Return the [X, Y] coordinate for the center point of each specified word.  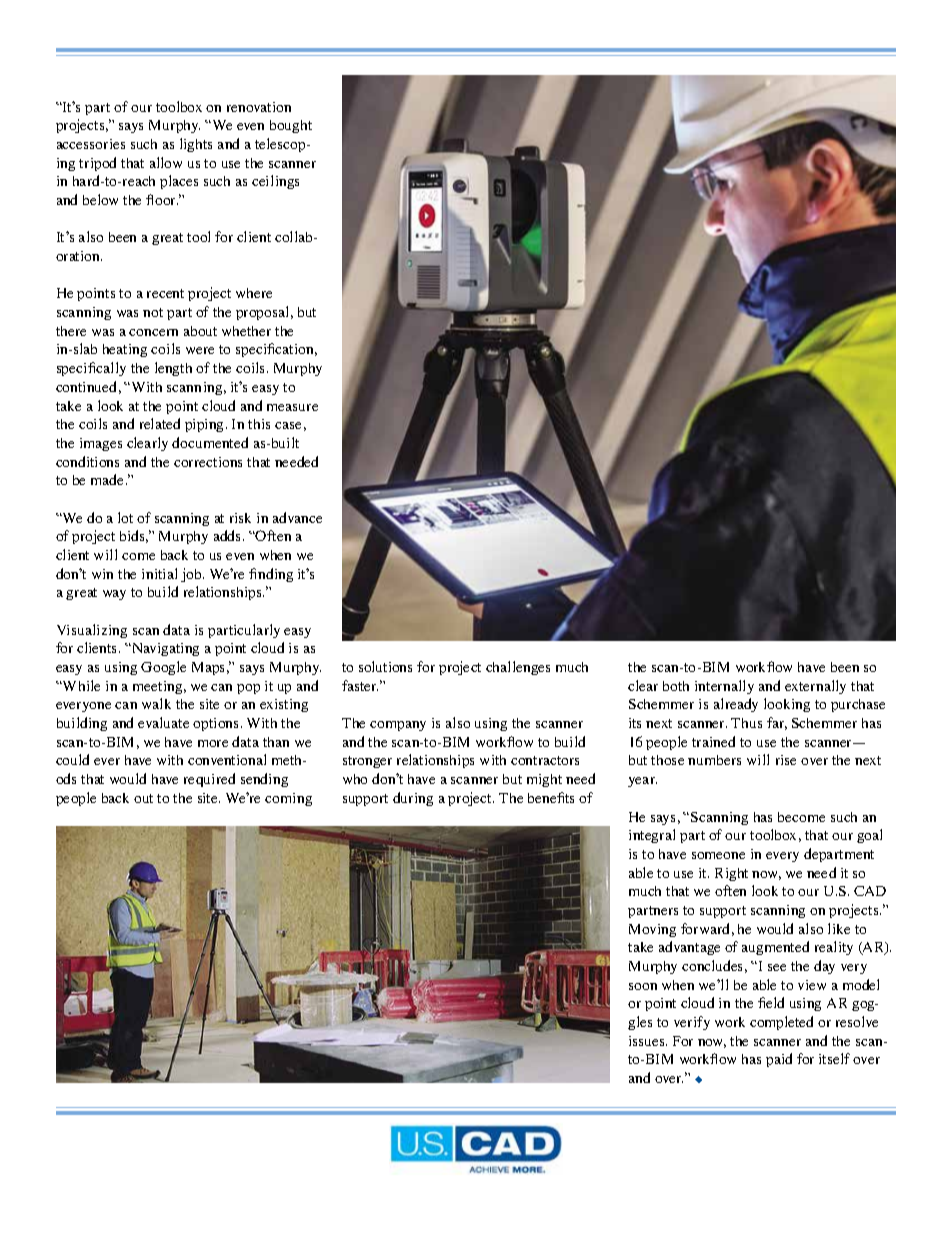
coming [288, 799]
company [398, 726]
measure [292, 407]
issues [648, 1041]
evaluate [163, 722]
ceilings [275, 182]
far [777, 723]
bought [291, 126]
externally [815, 687]
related [160, 423]
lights [196, 145]
